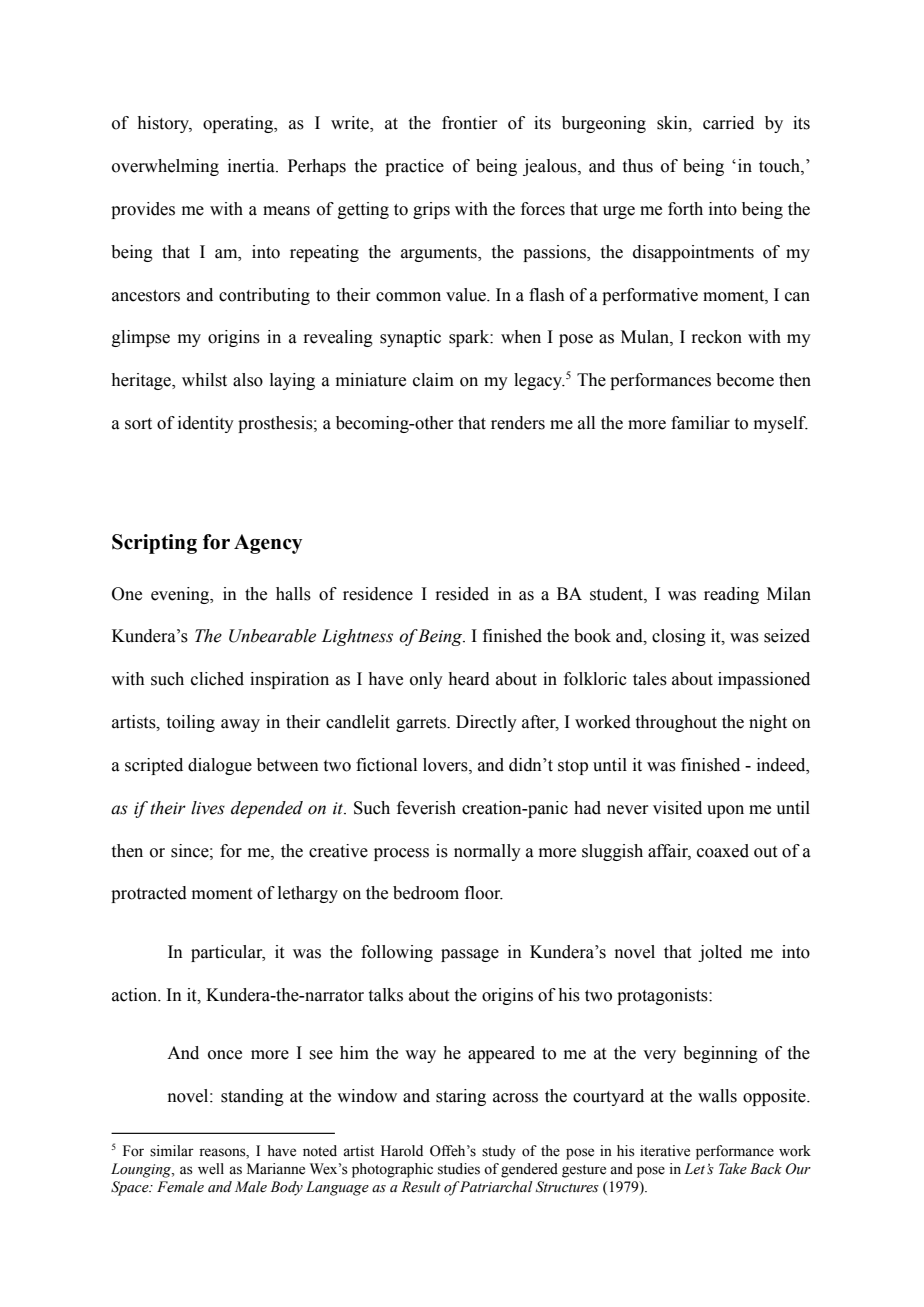 This screenshot has width=924, height=1307. What do you see at coordinates (252, 166) in the screenshot?
I see `inertia` at bounding box center [252, 166].
